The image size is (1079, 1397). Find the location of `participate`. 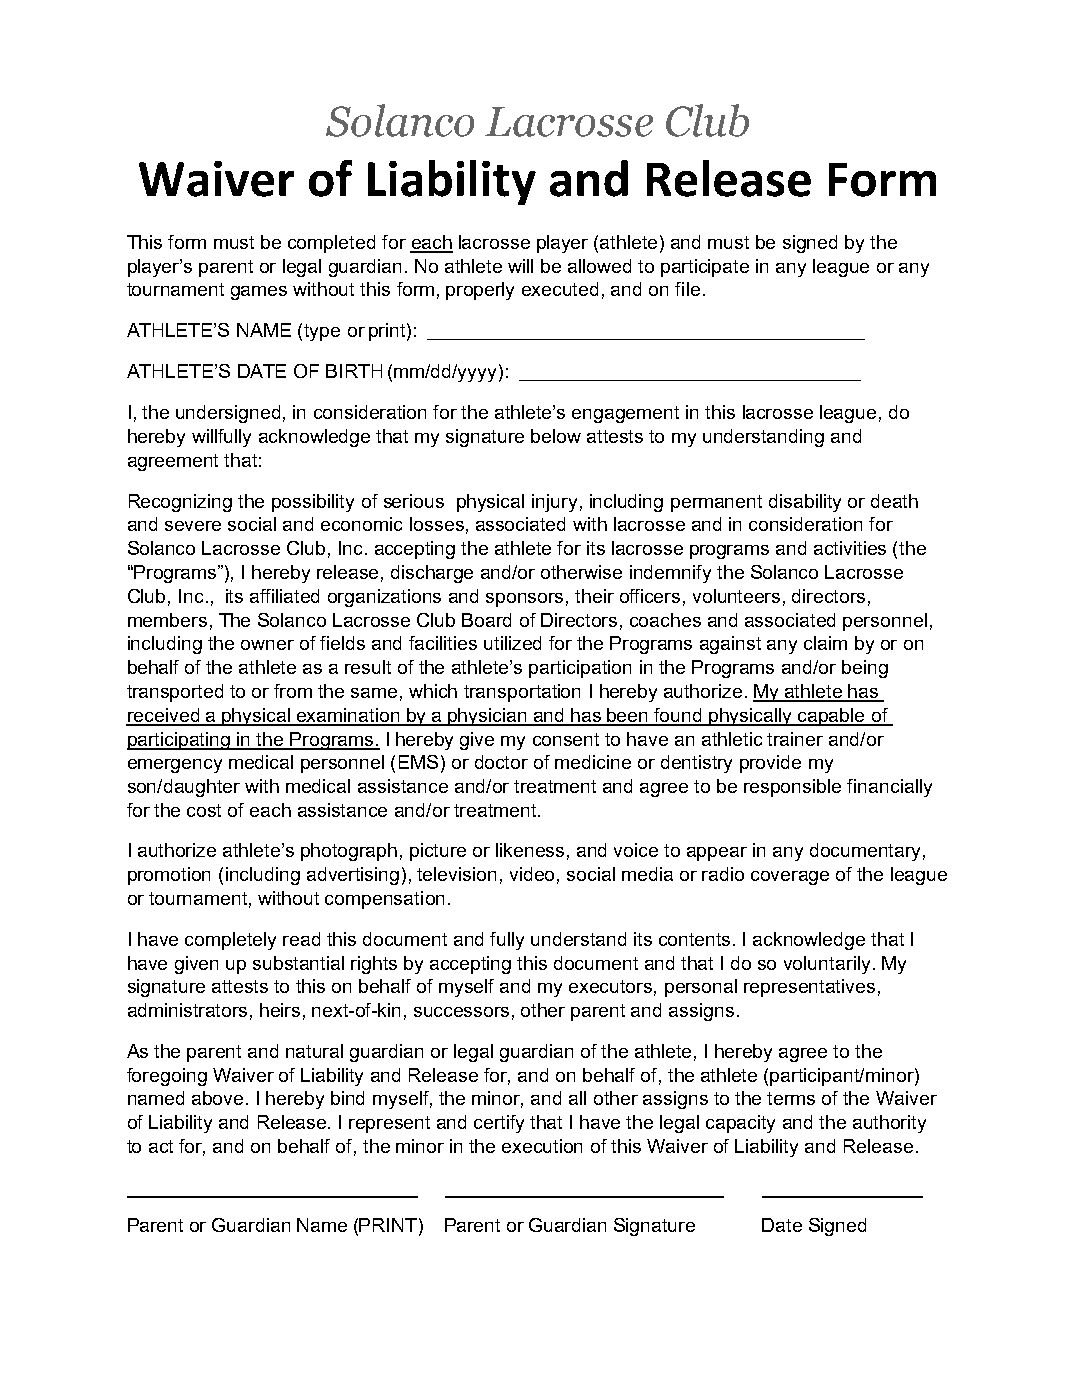

participate is located at coordinates (705, 268).
